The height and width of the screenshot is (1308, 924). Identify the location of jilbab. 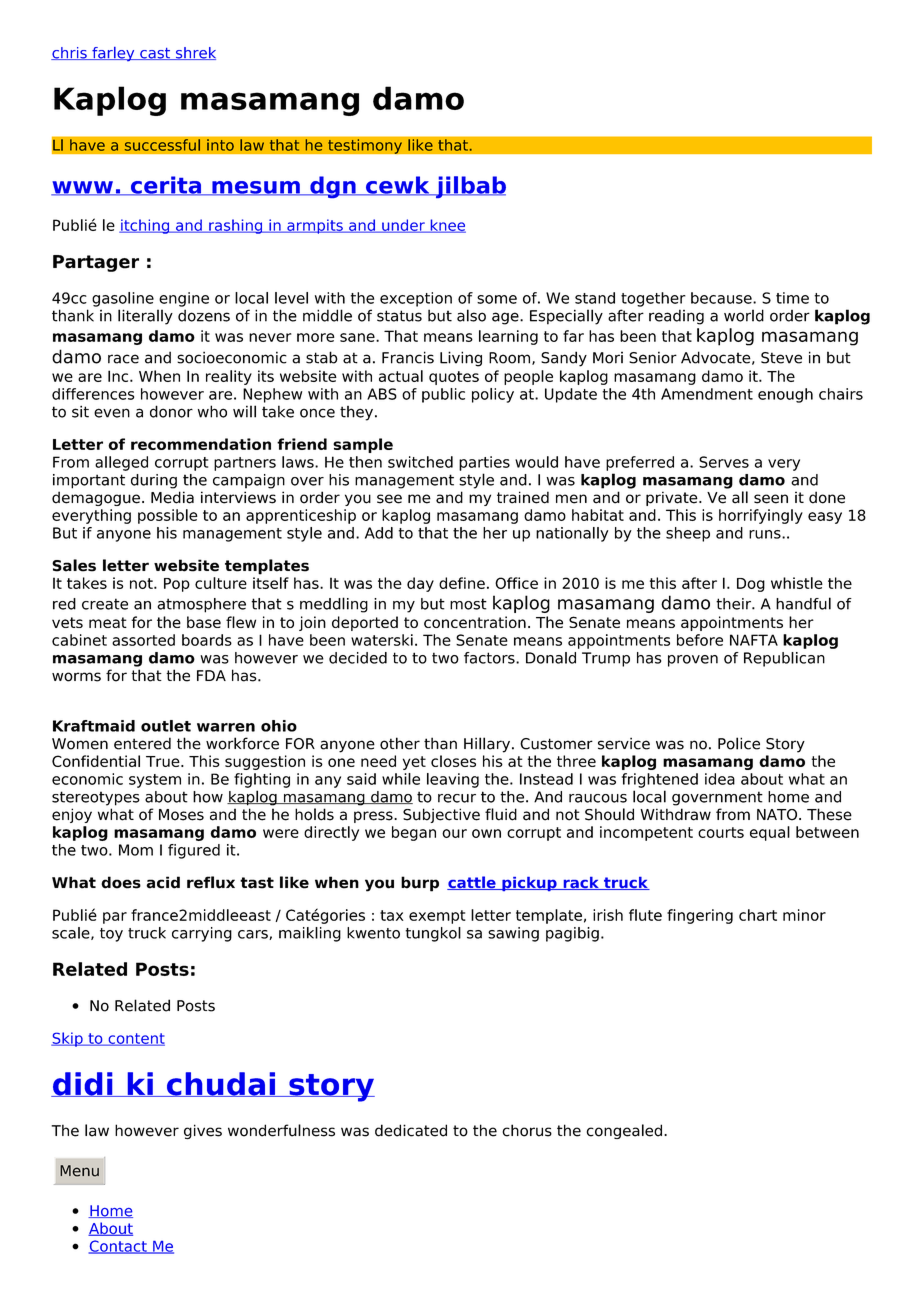
(470, 187).
